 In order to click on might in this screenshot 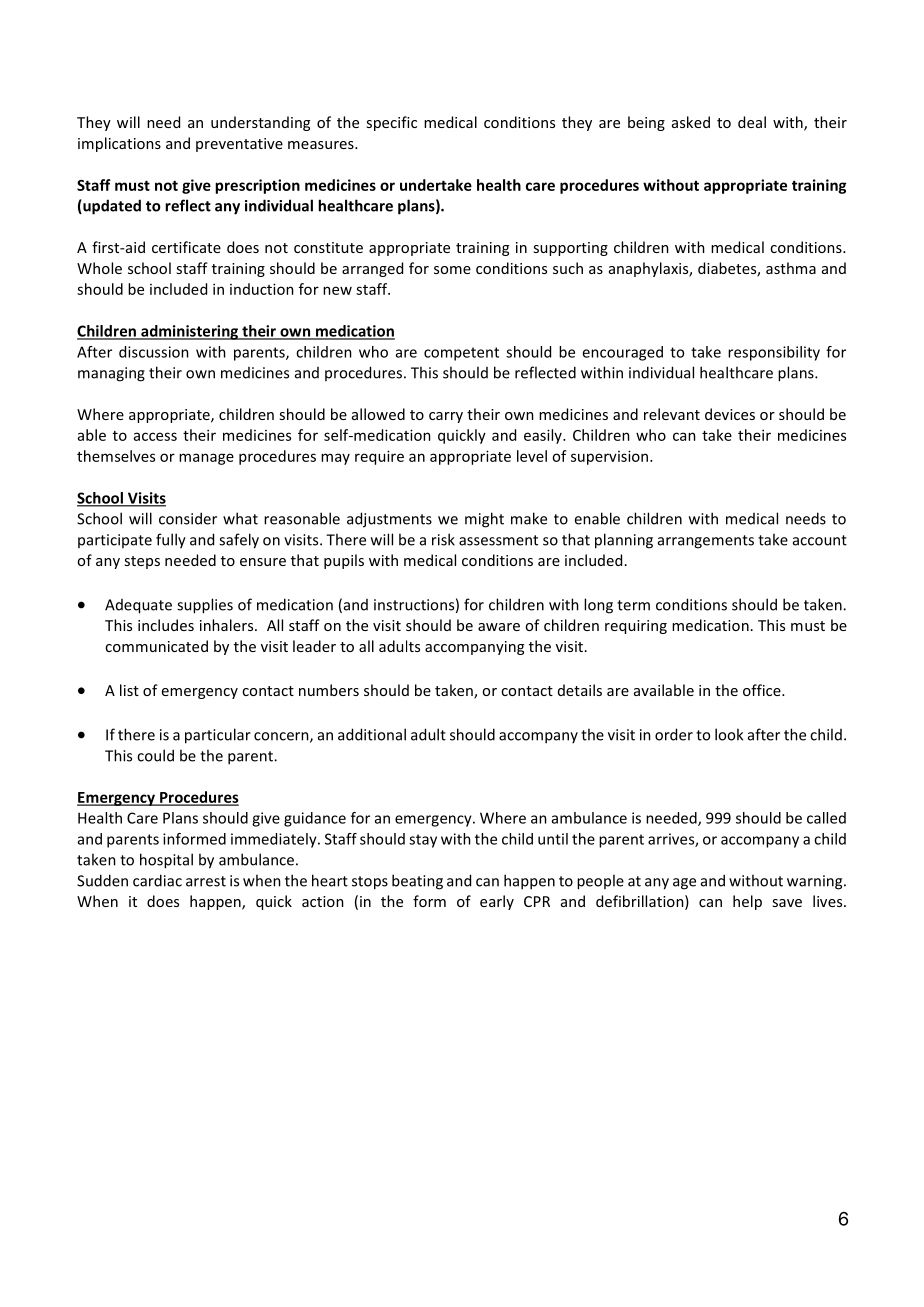, I will do `click(484, 520)`.
